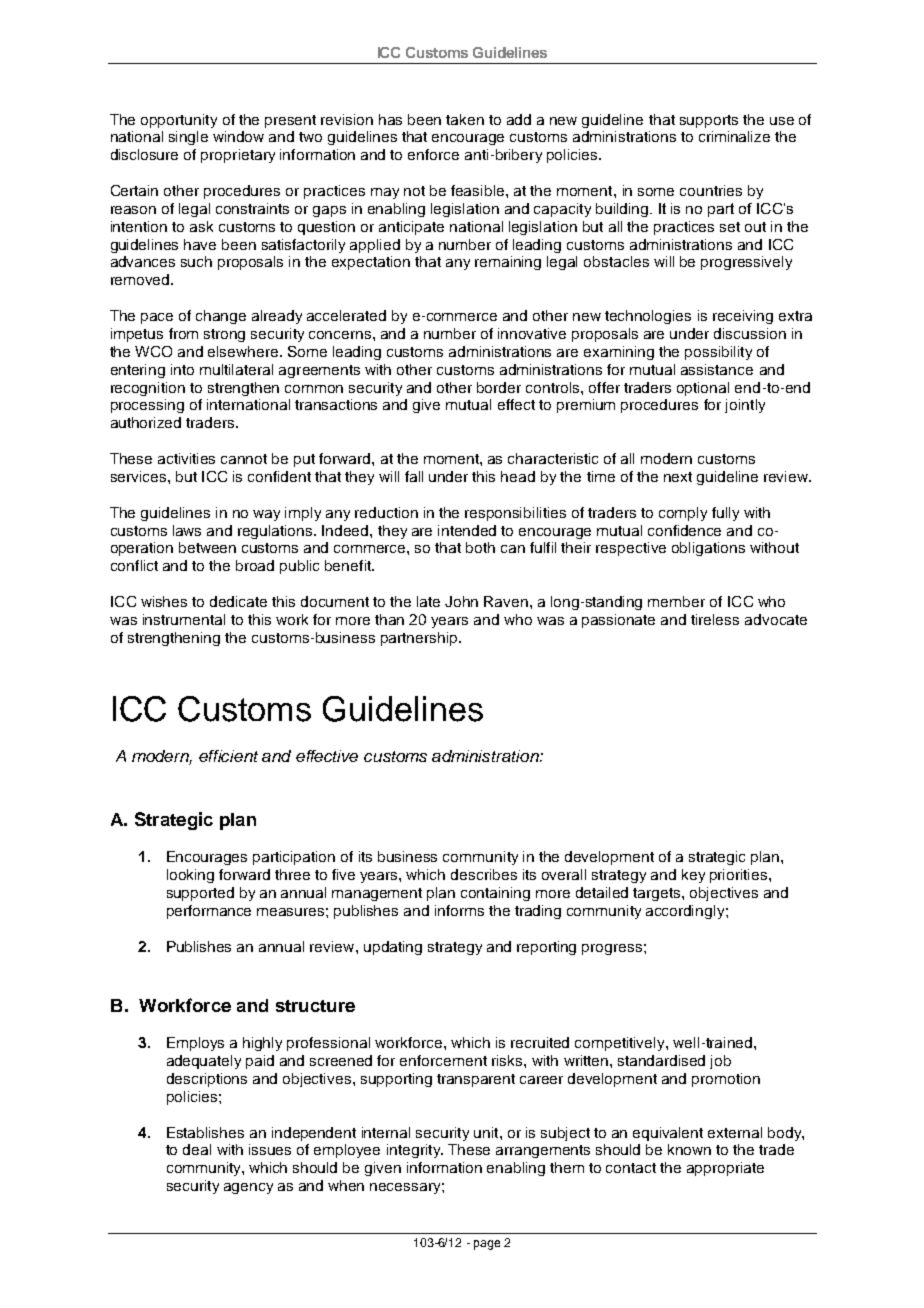 The width and height of the screenshot is (924, 1308). Describe the element at coordinates (745, 406) in the screenshot. I see `jointly` at that location.
